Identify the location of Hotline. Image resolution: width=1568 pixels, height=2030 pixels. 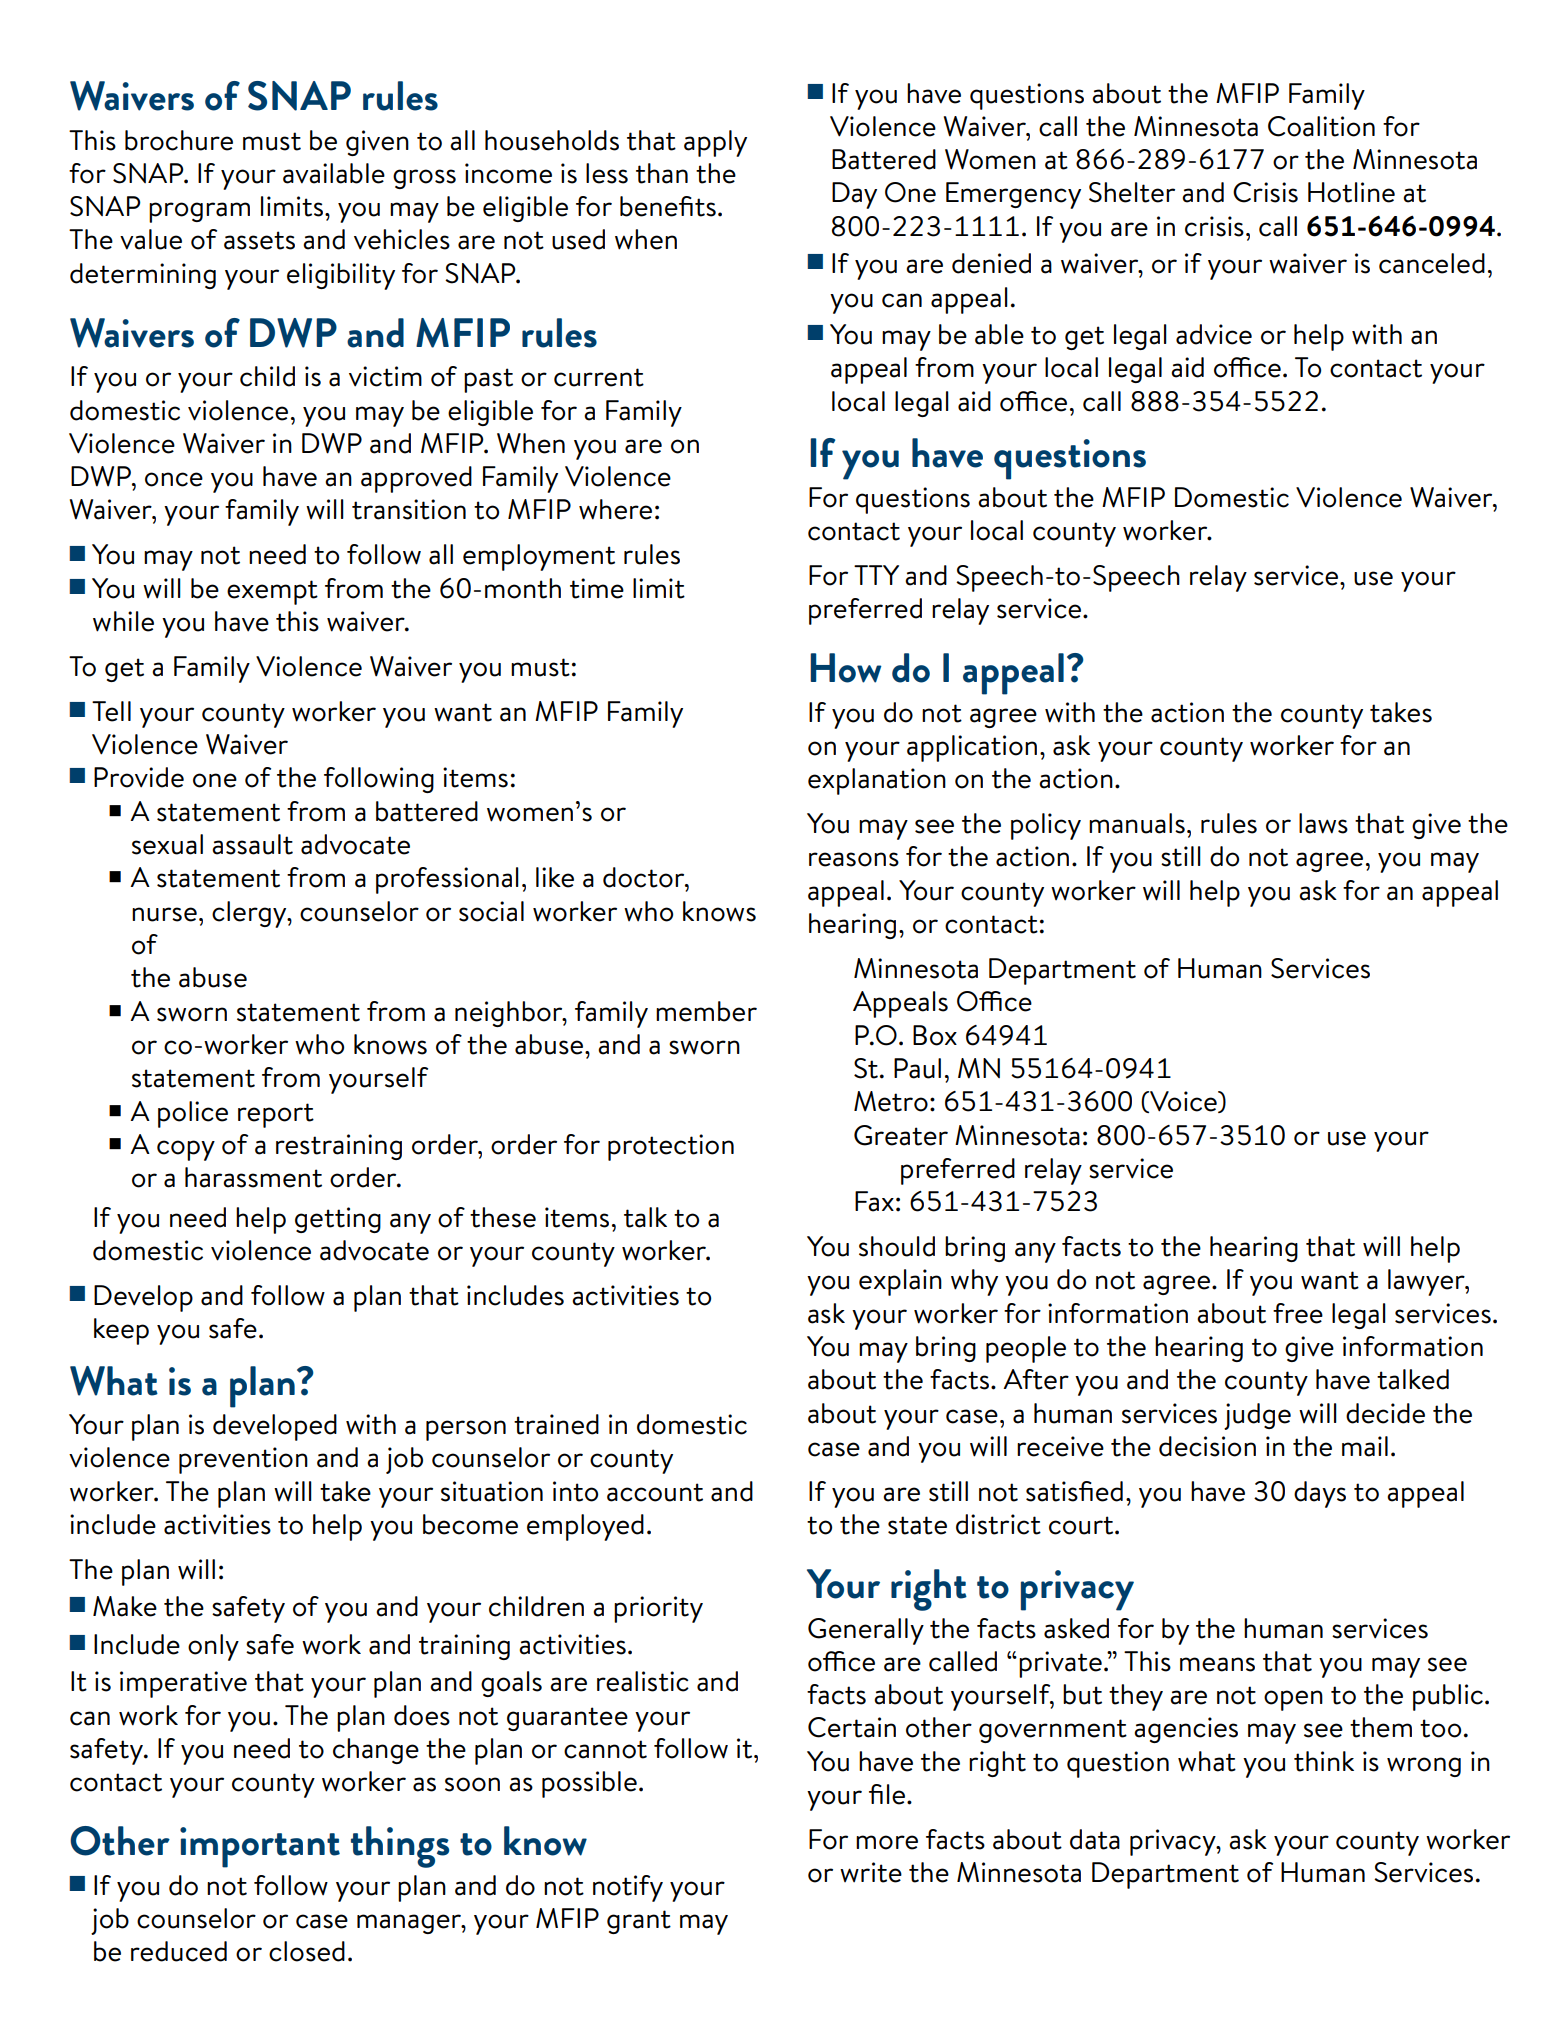
(1351, 192).
